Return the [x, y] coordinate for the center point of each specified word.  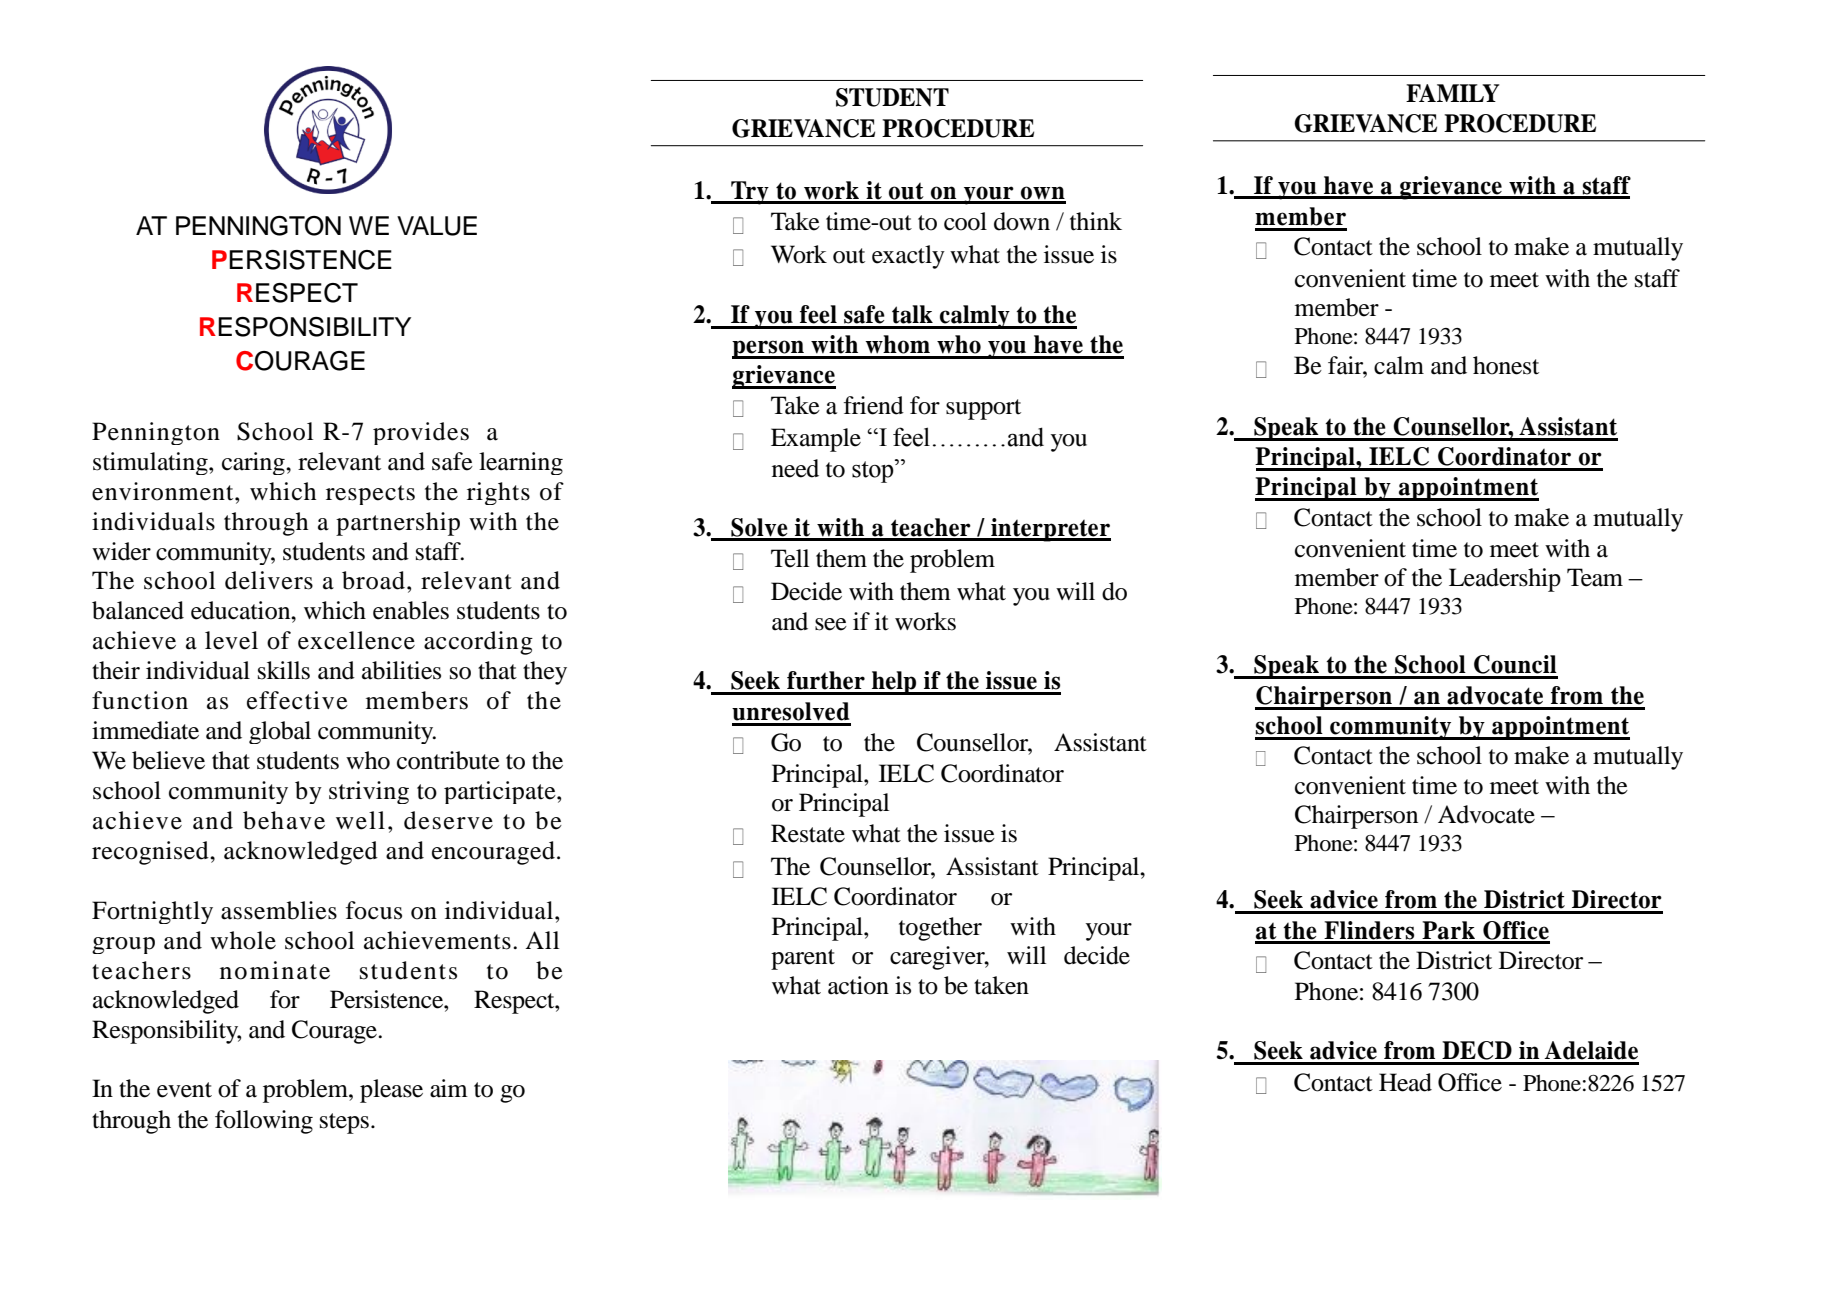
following [264, 1122]
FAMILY [1453, 93]
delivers [269, 580]
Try [750, 193]
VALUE [437, 226]
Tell [790, 558]
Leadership [1505, 580]
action [858, 985]
